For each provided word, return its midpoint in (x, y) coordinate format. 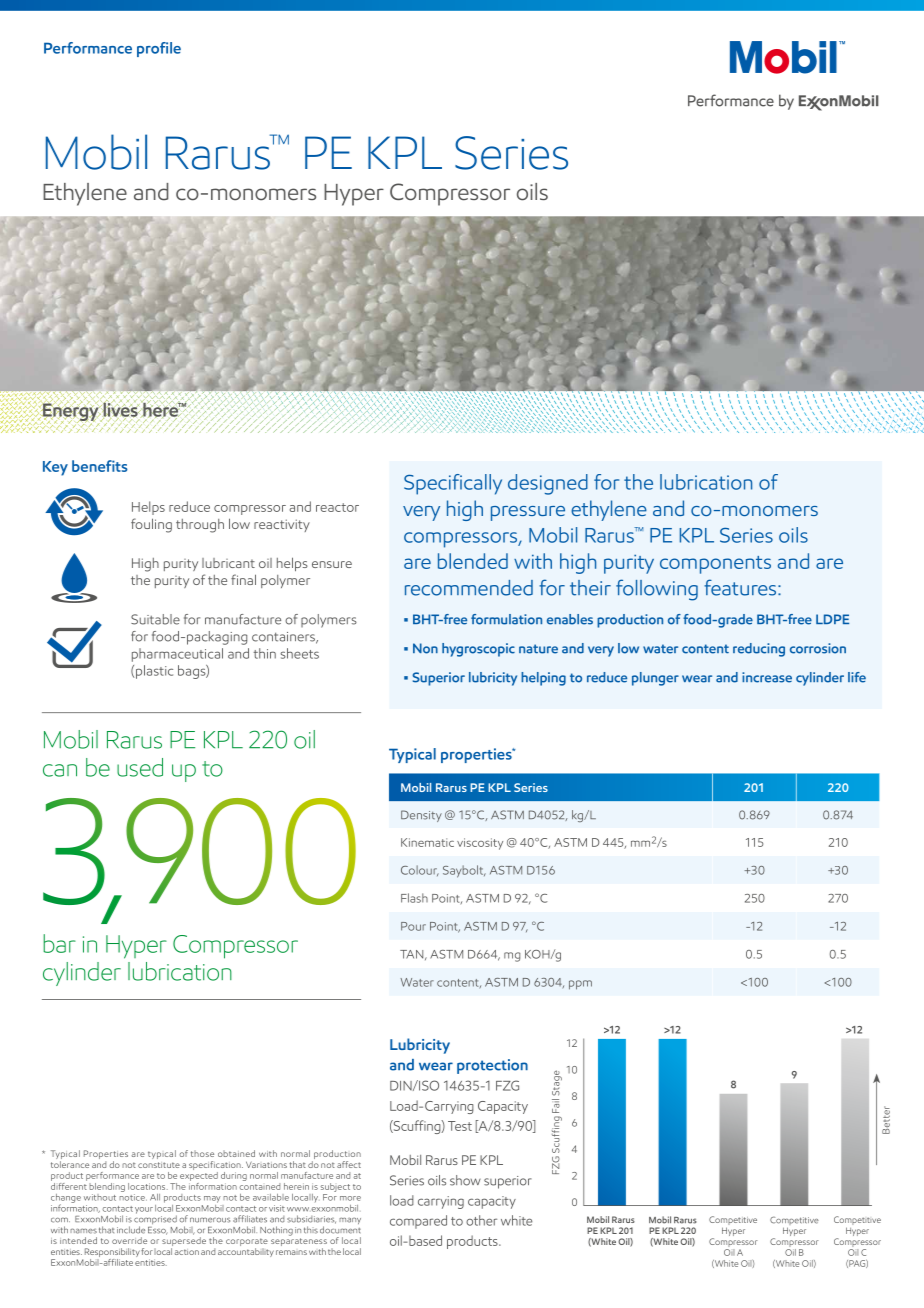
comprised (155, 1220)
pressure (528, 513)
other (481, 1220)
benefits (100, 466)
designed (548, 484)
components (715, 565)
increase (767, 677)
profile (159, 49)
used (140, 767)
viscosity (480, 844)
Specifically (453, 484)
